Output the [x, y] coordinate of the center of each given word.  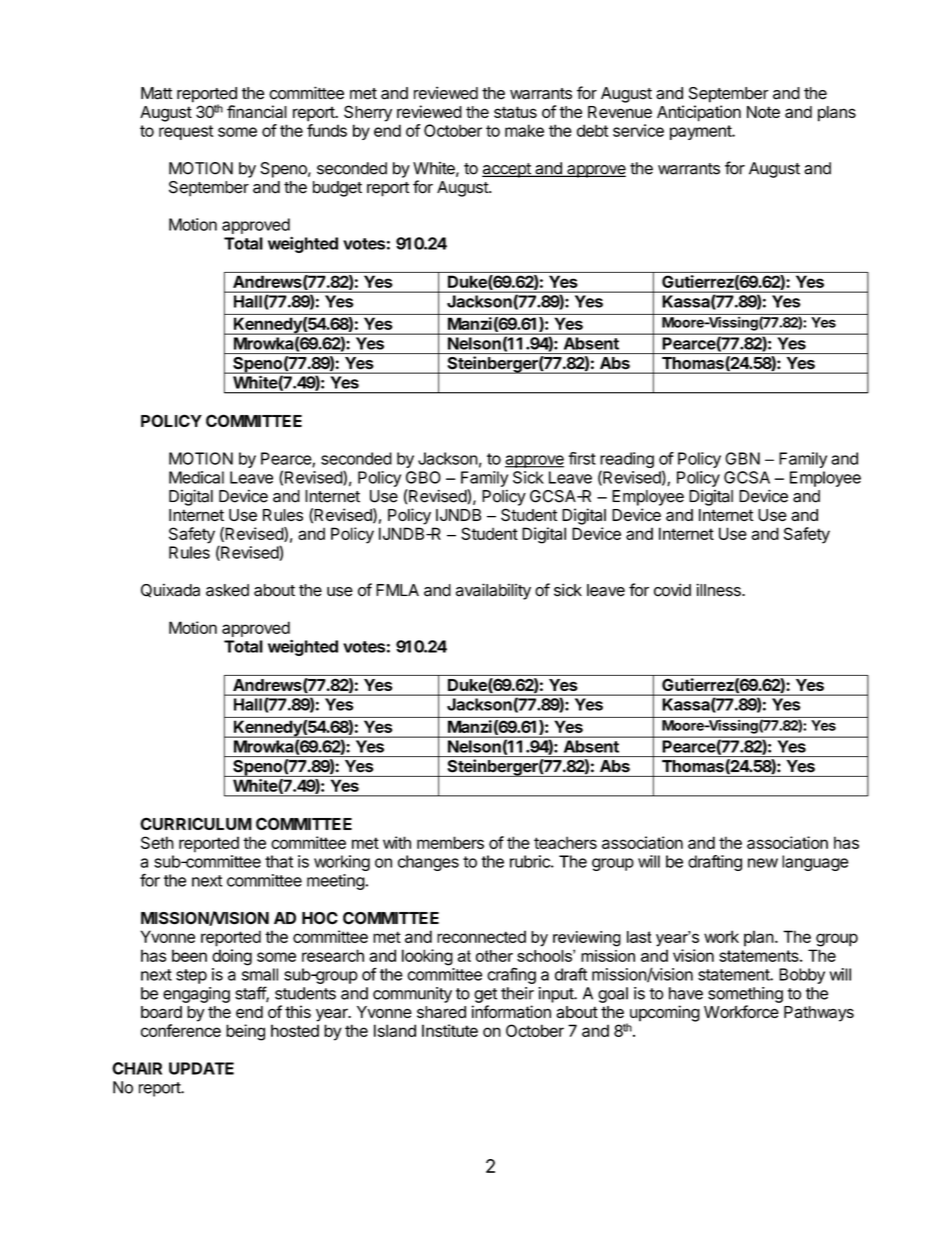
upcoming [663, 1014]
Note [763, 112]
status [515, 112]
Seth [157, 842]
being [245, 1032]
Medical [196, 477]
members [450, 842]
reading [627, 461]
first [582, 458]
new [763, 863]
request [186, 132]
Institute [450, 1030]
